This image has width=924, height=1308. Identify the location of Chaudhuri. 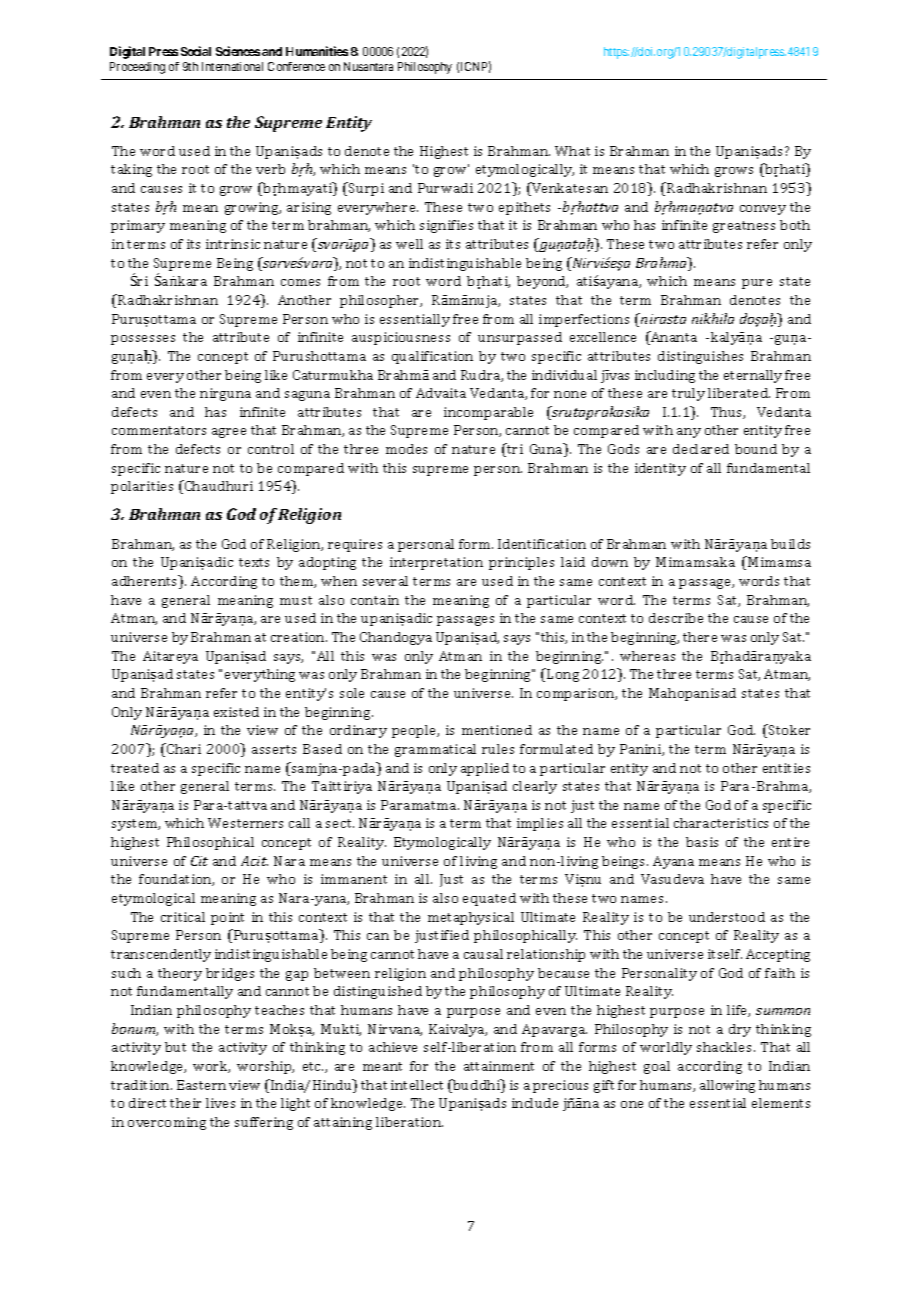
(218, 485).
